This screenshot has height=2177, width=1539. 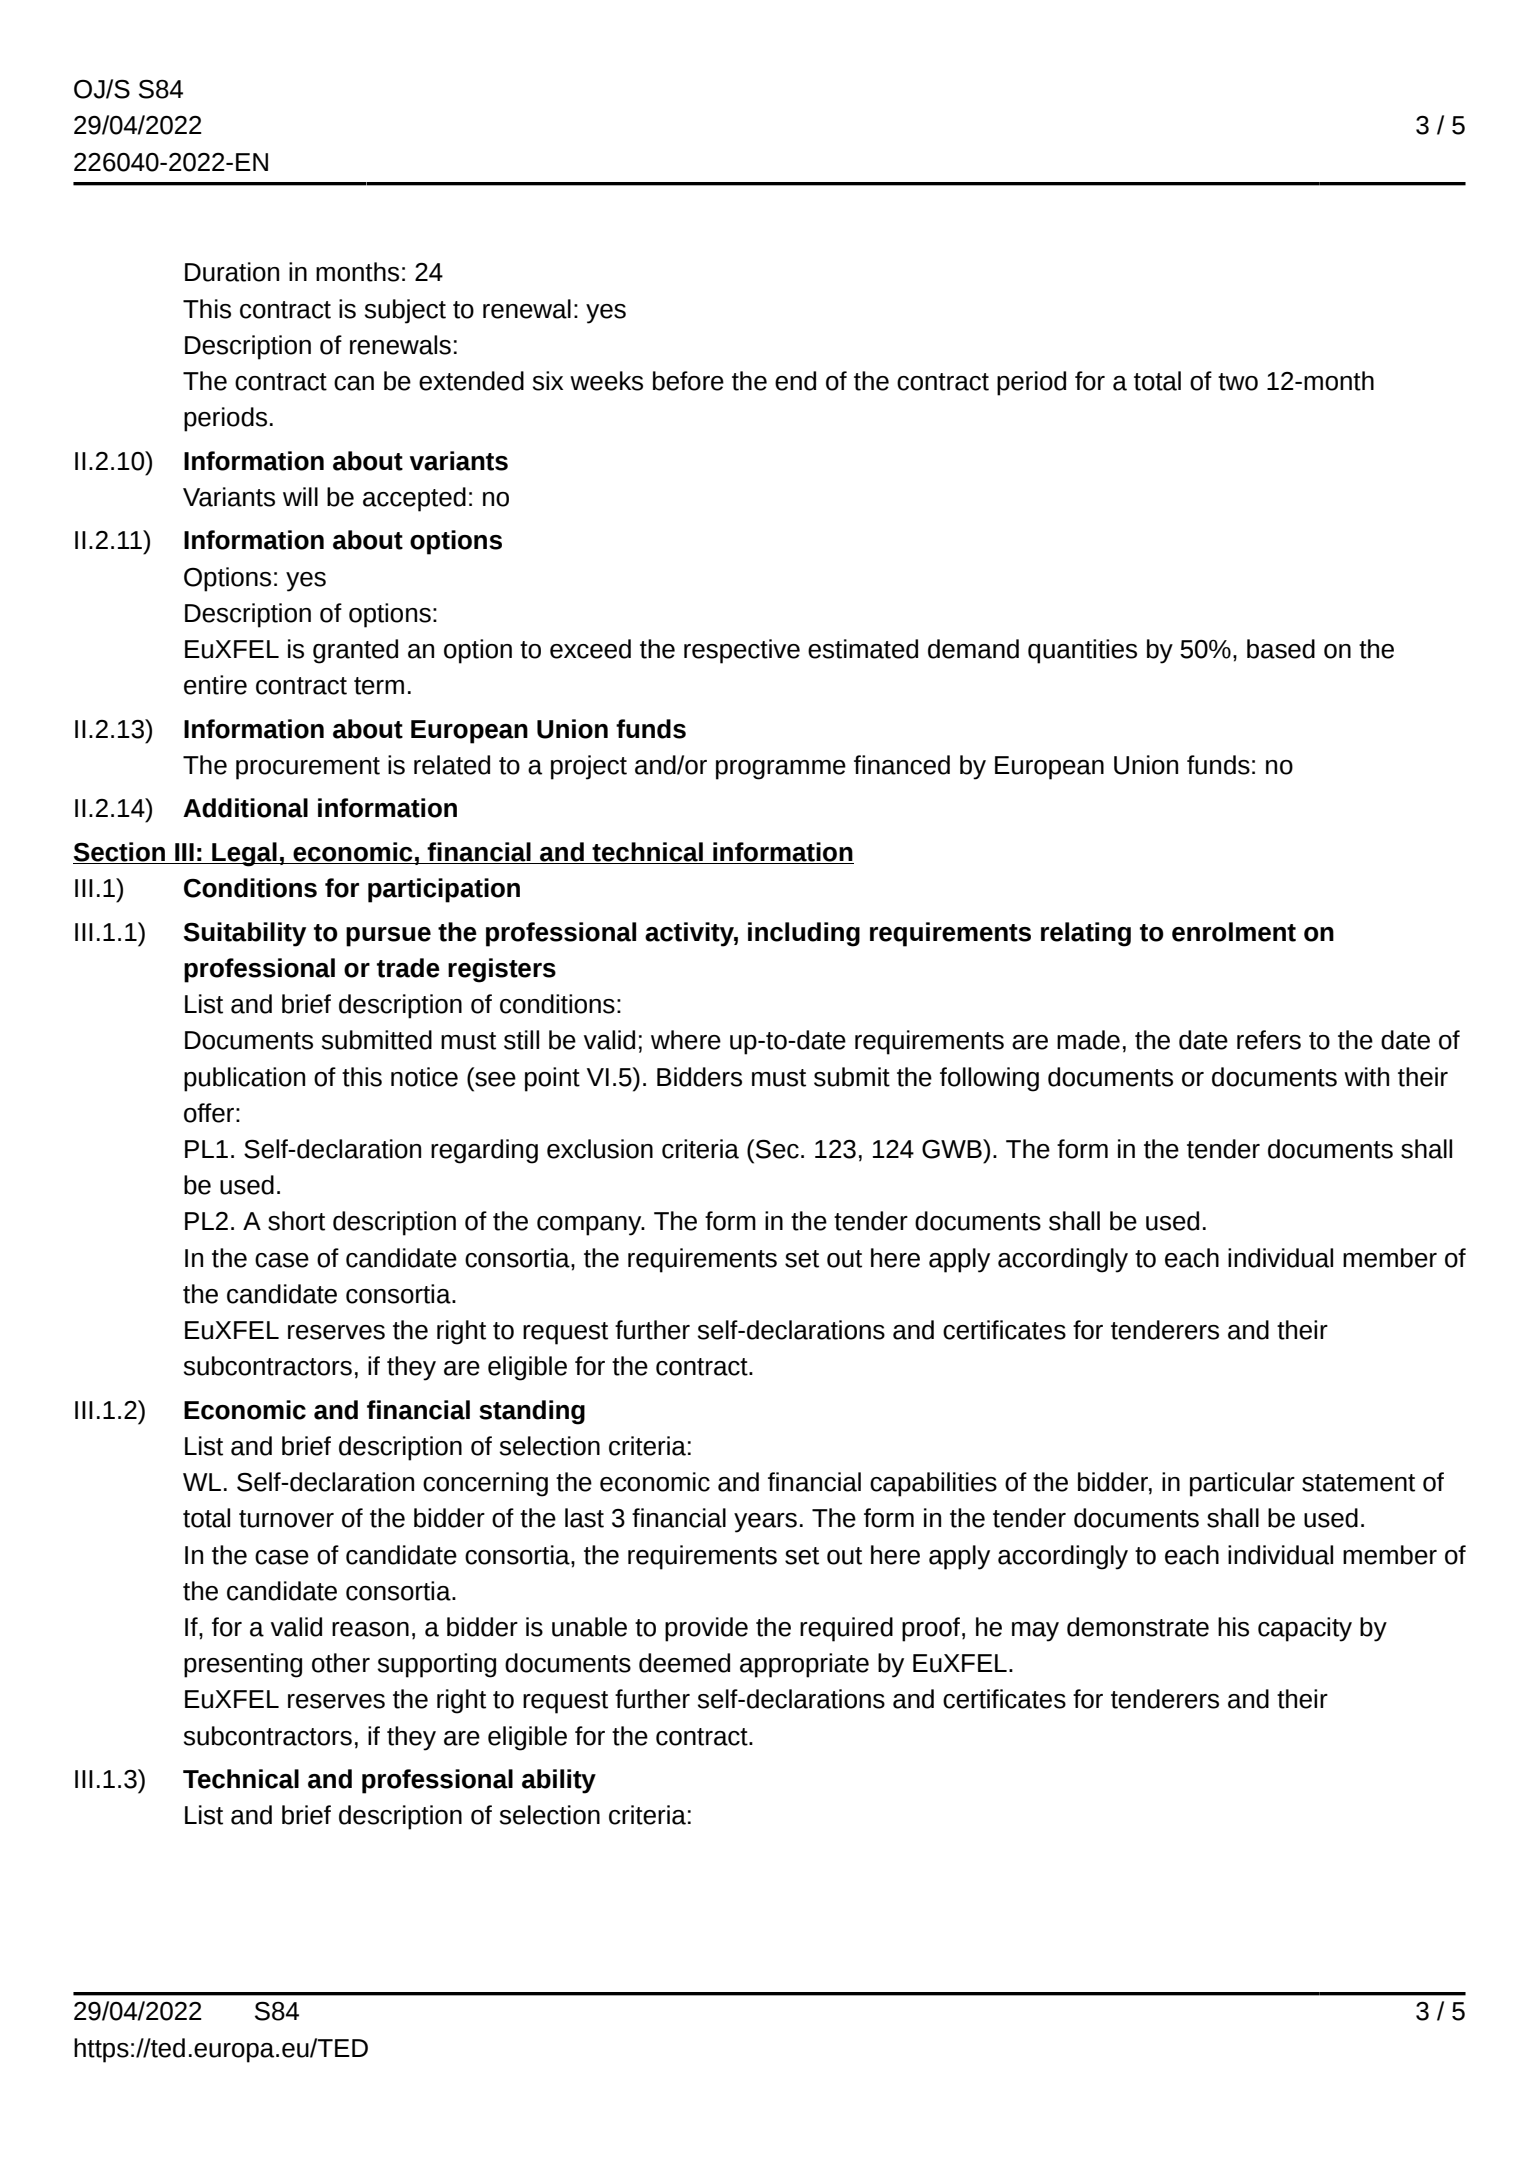 What do you see at coordinates (706, 1629) in the screenshot?
I see `provide` at bounding box center [706, 1629].
